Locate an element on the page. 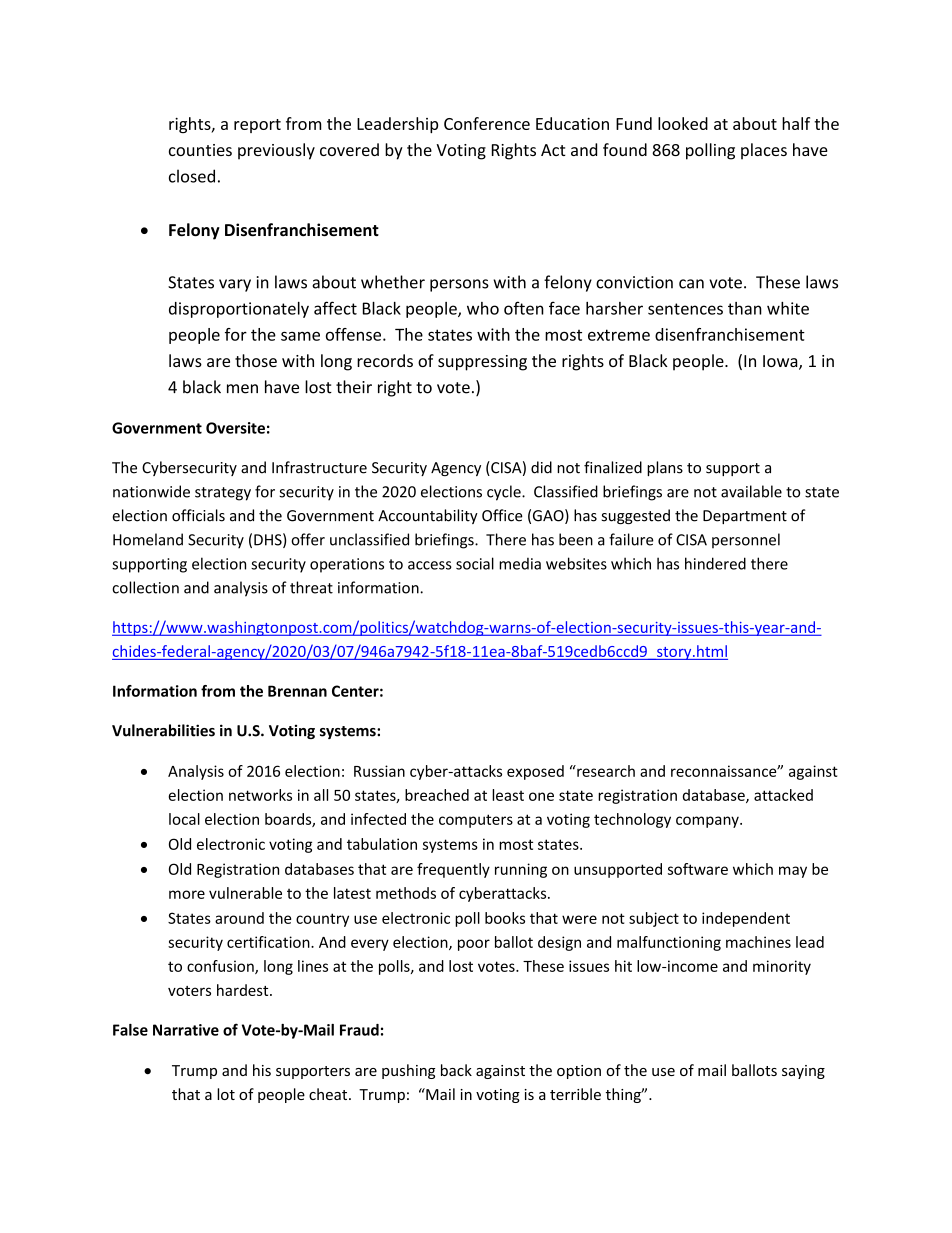 This page has height=1233, width=952. back is located at coordinates (456, 1070).
